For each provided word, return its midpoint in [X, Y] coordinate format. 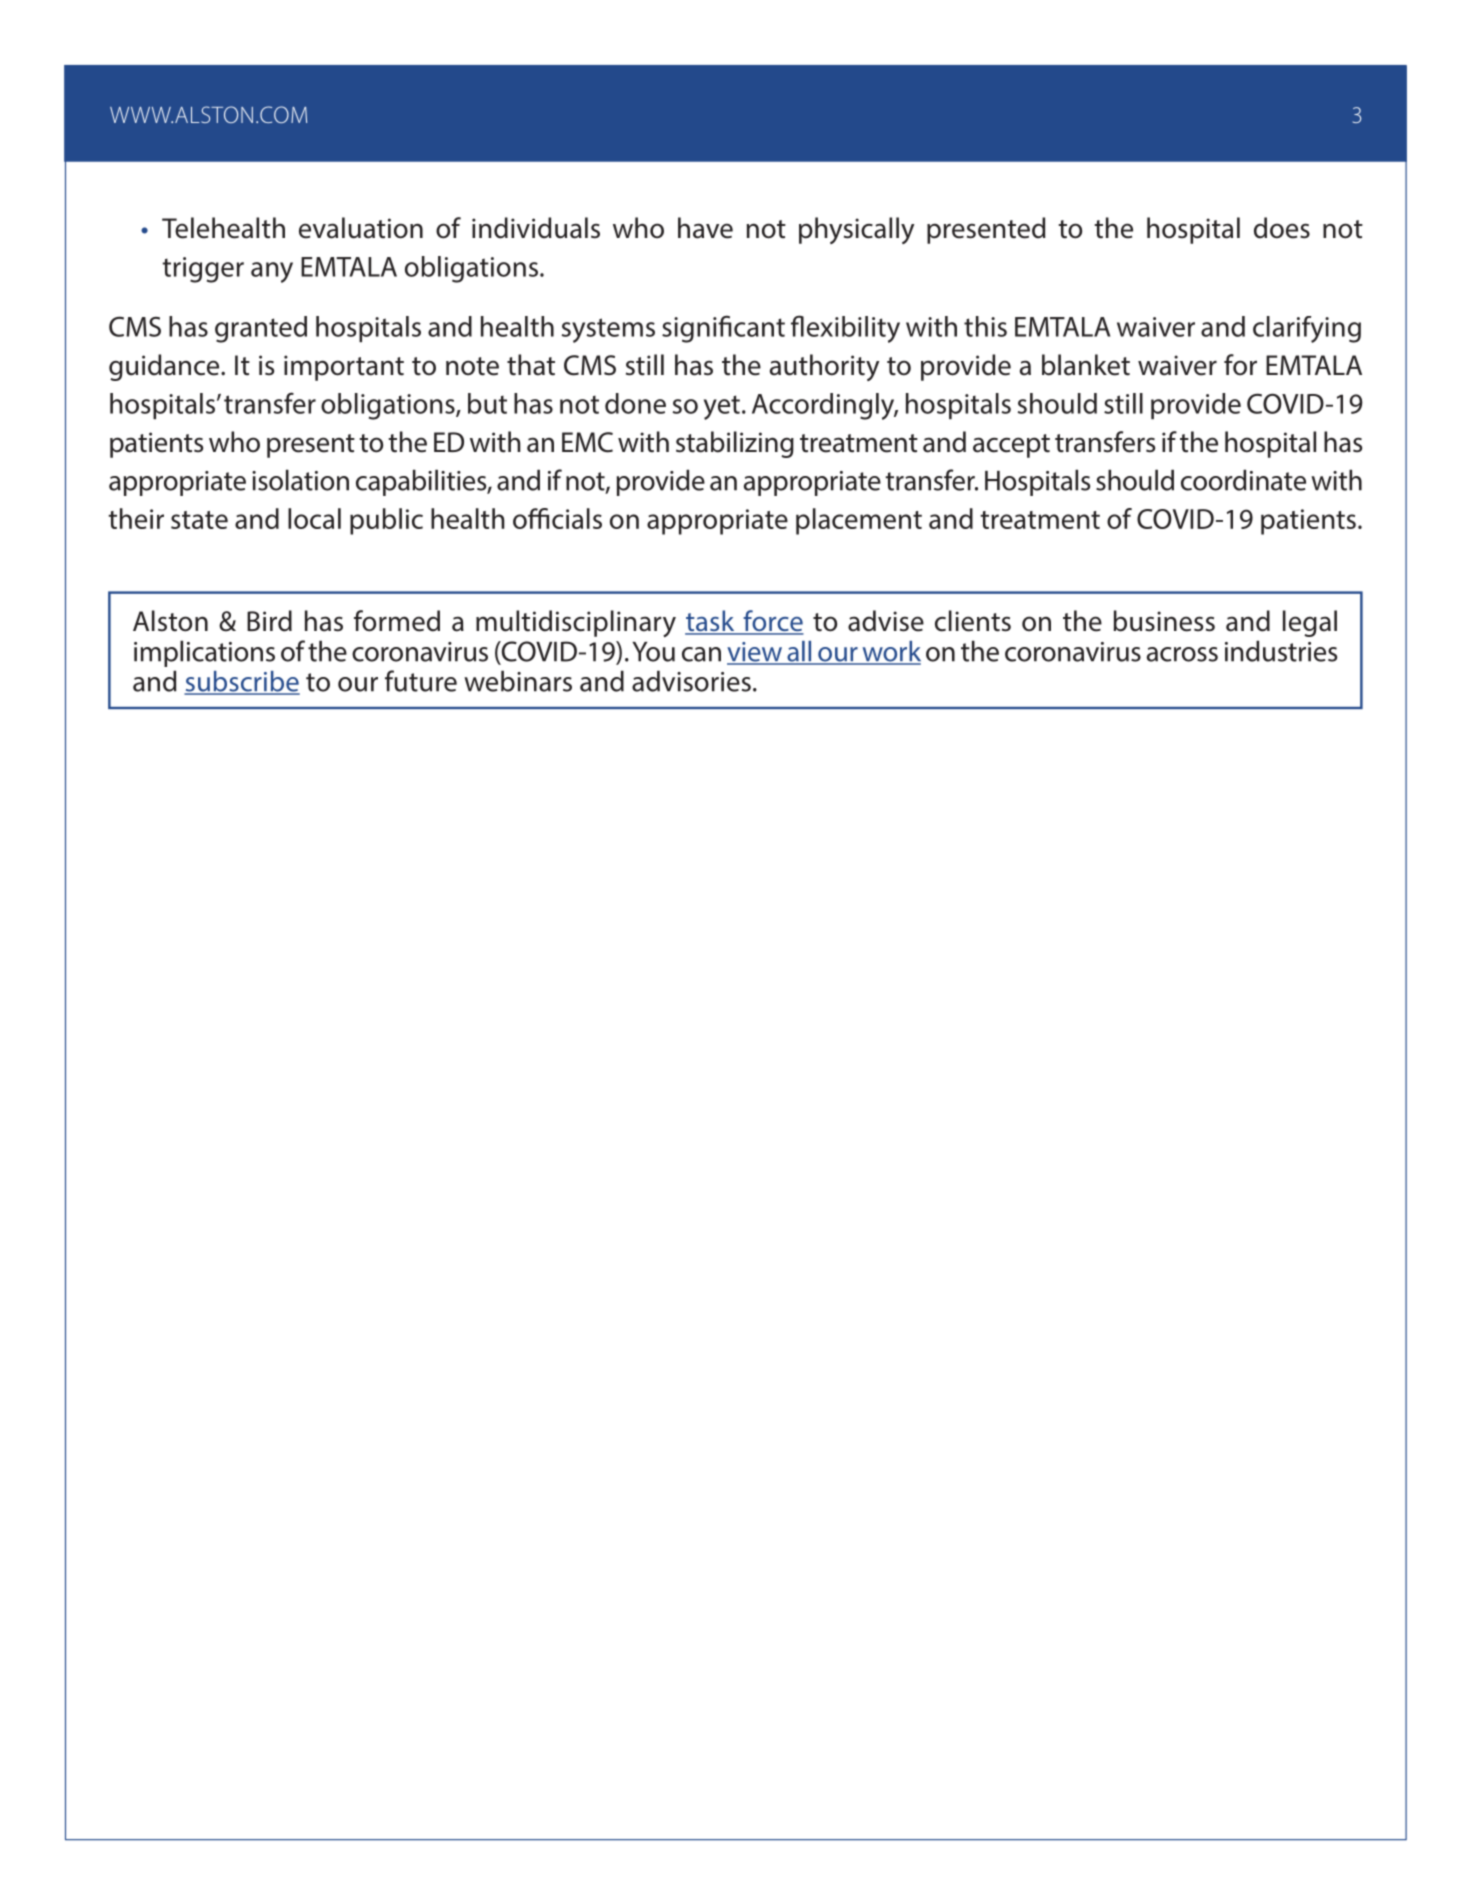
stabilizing [735, 444]
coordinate [1243, 480]
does [1282, 228]
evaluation [361, 228]
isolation [300, 480]
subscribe [242, 682]
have [705, 228]
